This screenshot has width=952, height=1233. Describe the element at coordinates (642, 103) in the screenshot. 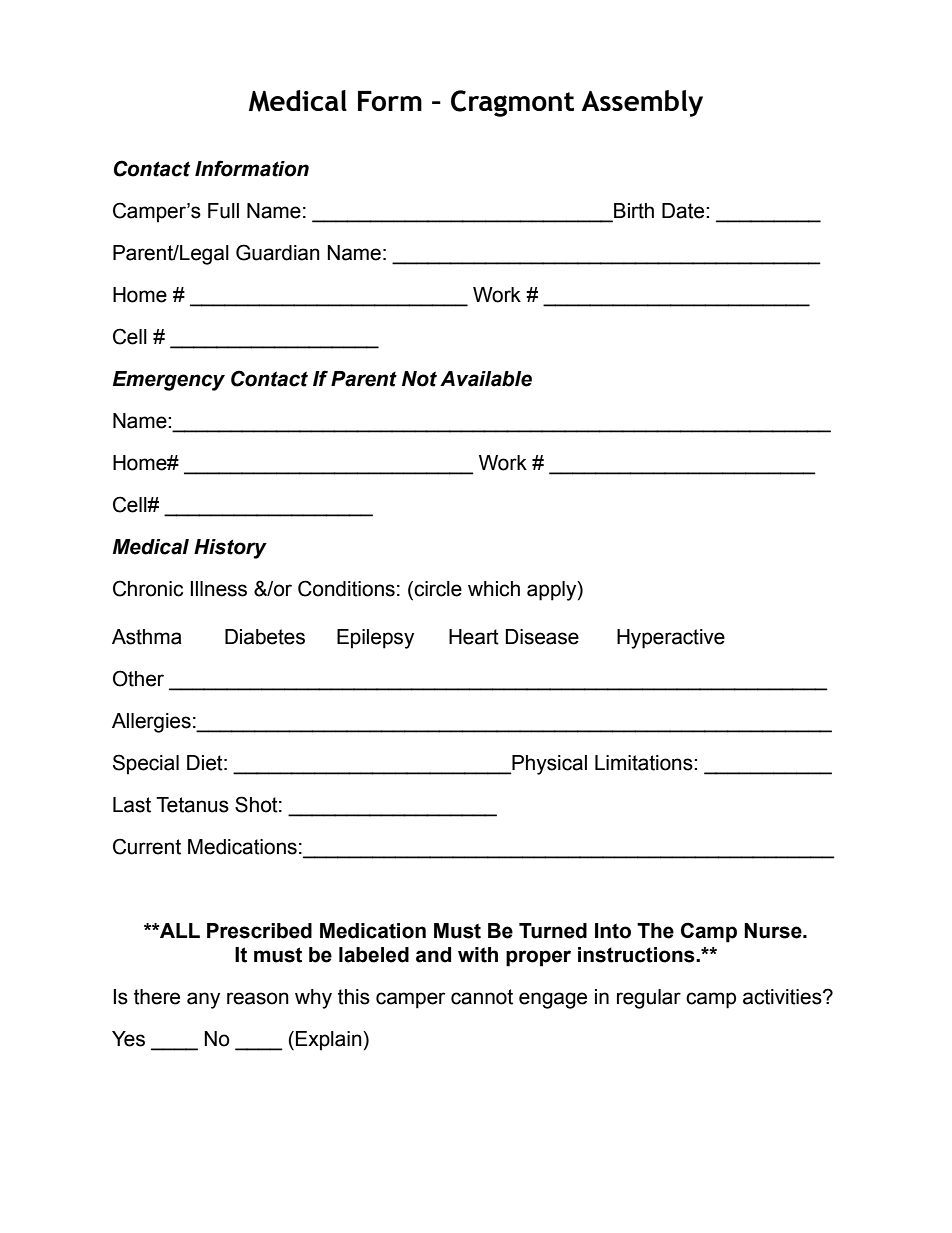

I see `Assembly` at that location.
